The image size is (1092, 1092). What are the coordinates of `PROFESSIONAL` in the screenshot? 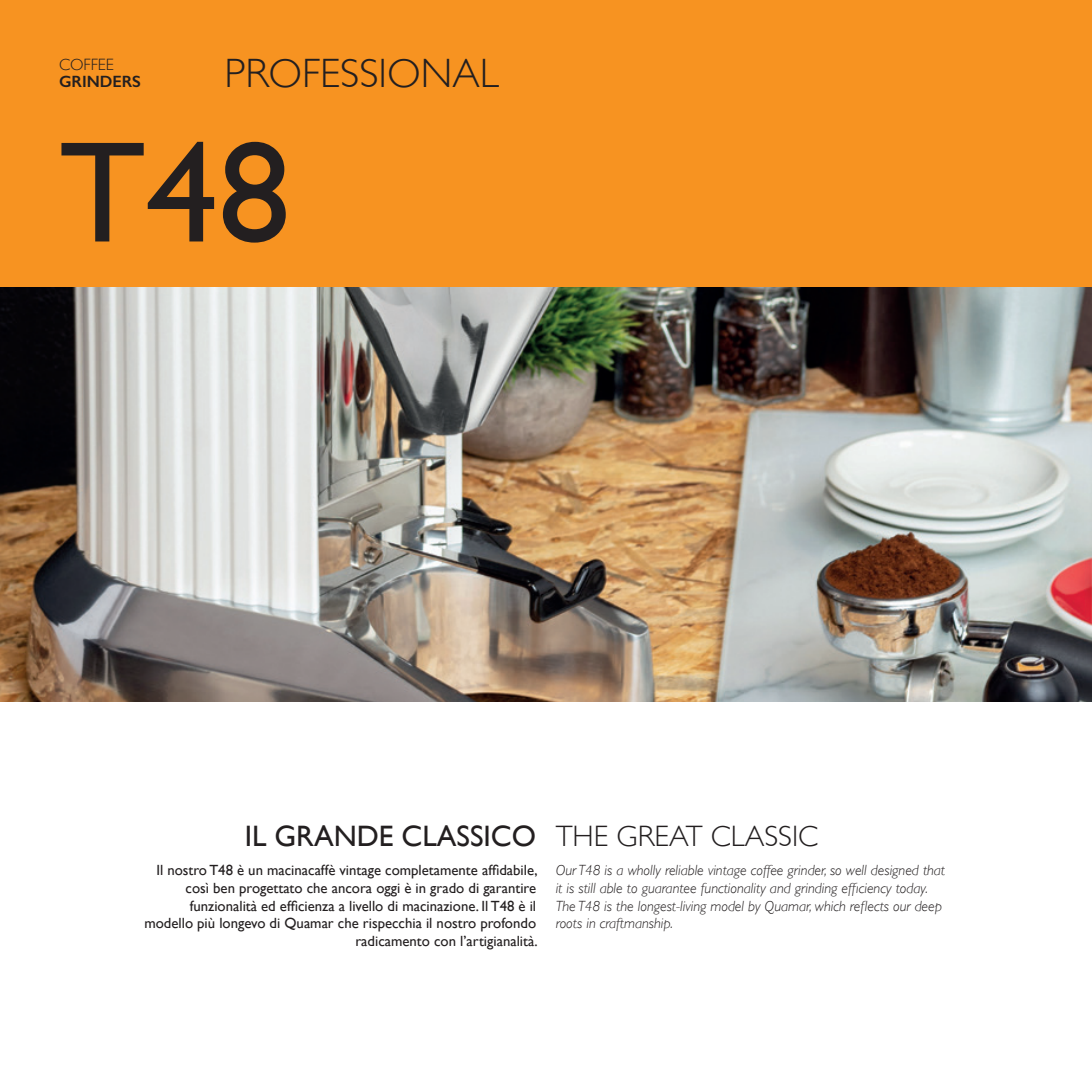 It's located at (363, 73).
